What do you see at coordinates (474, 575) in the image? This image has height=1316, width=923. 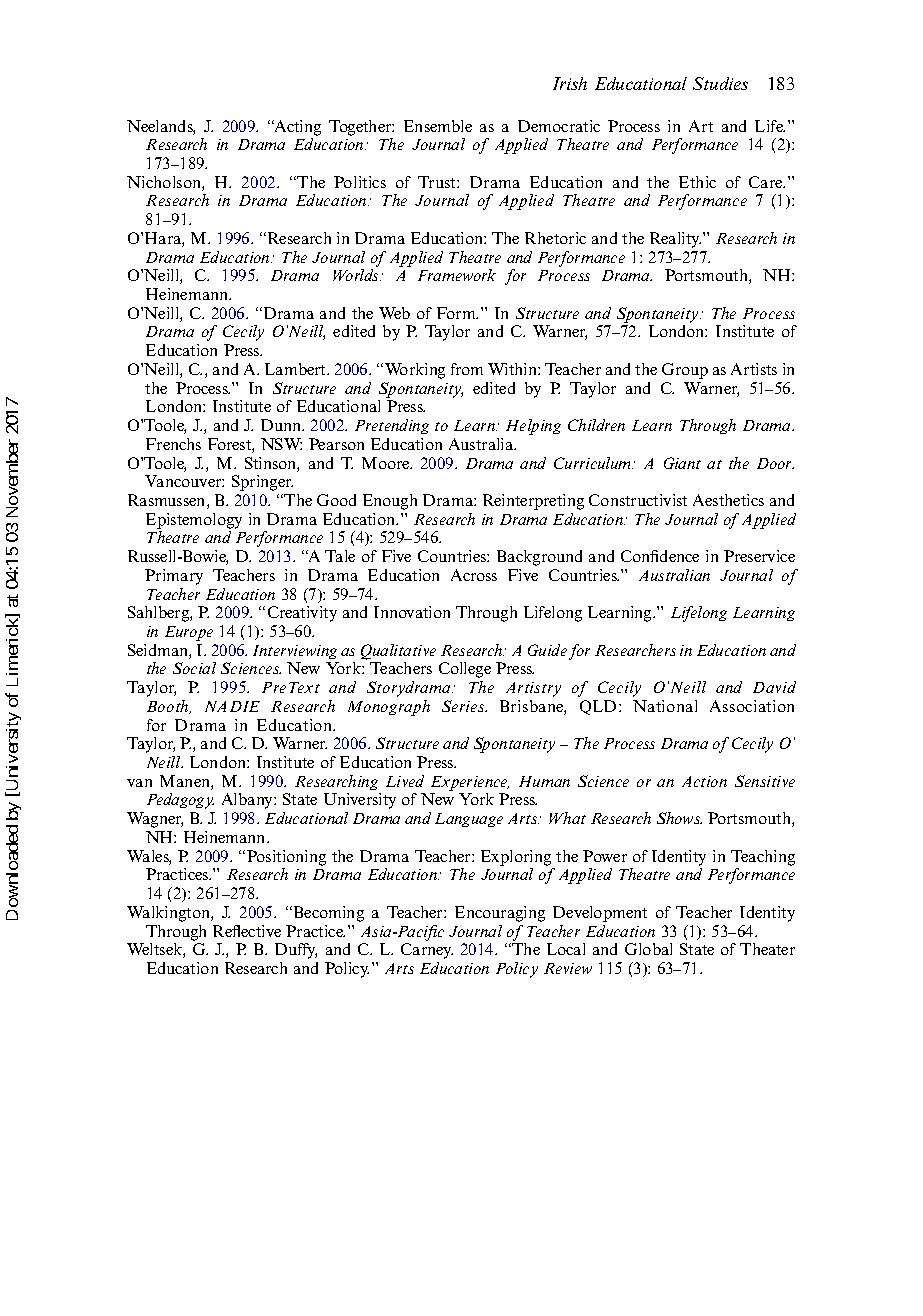 I see `Across` at bounding box center [474, 575].
